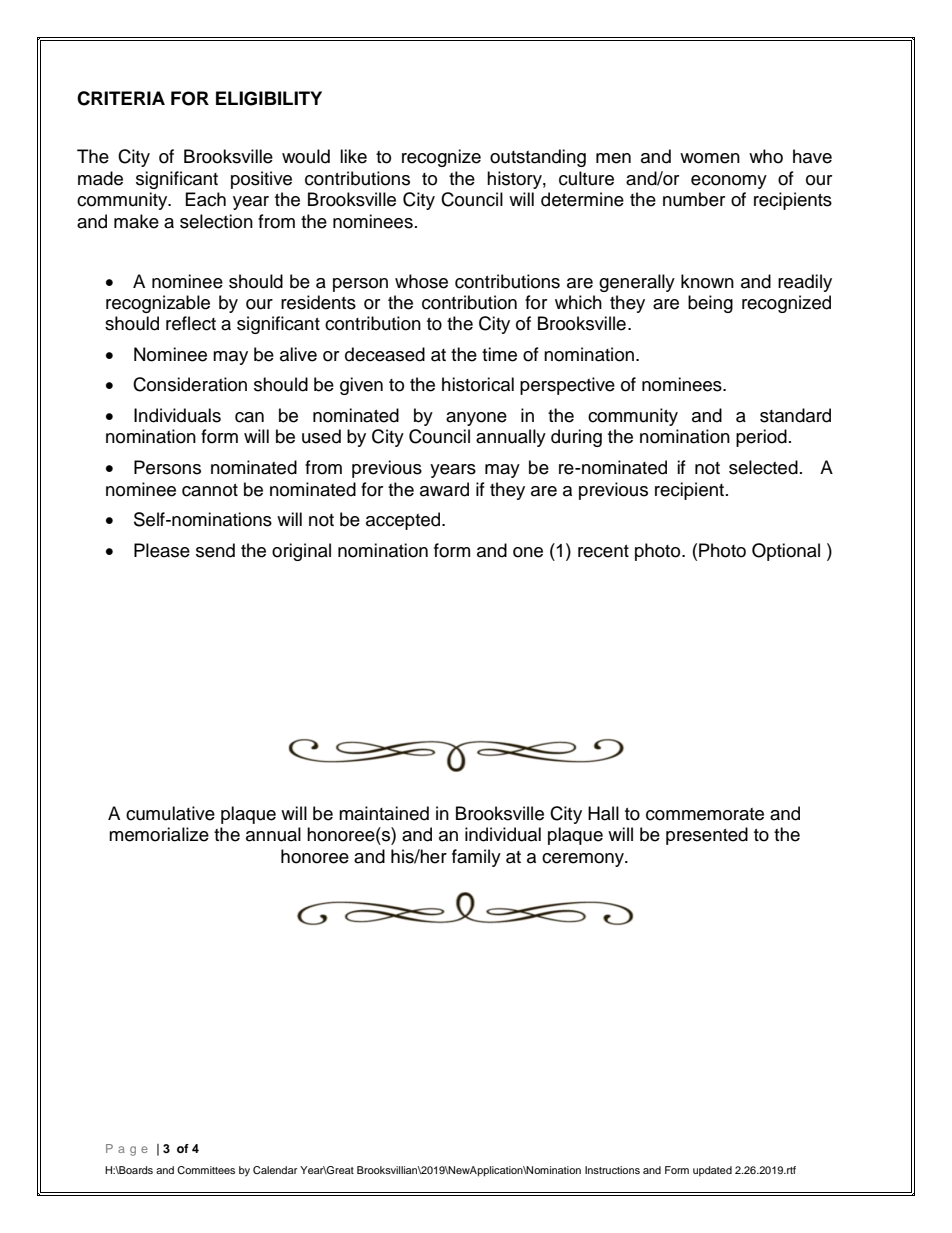  I want to click on cannot, so click(210, 490).
